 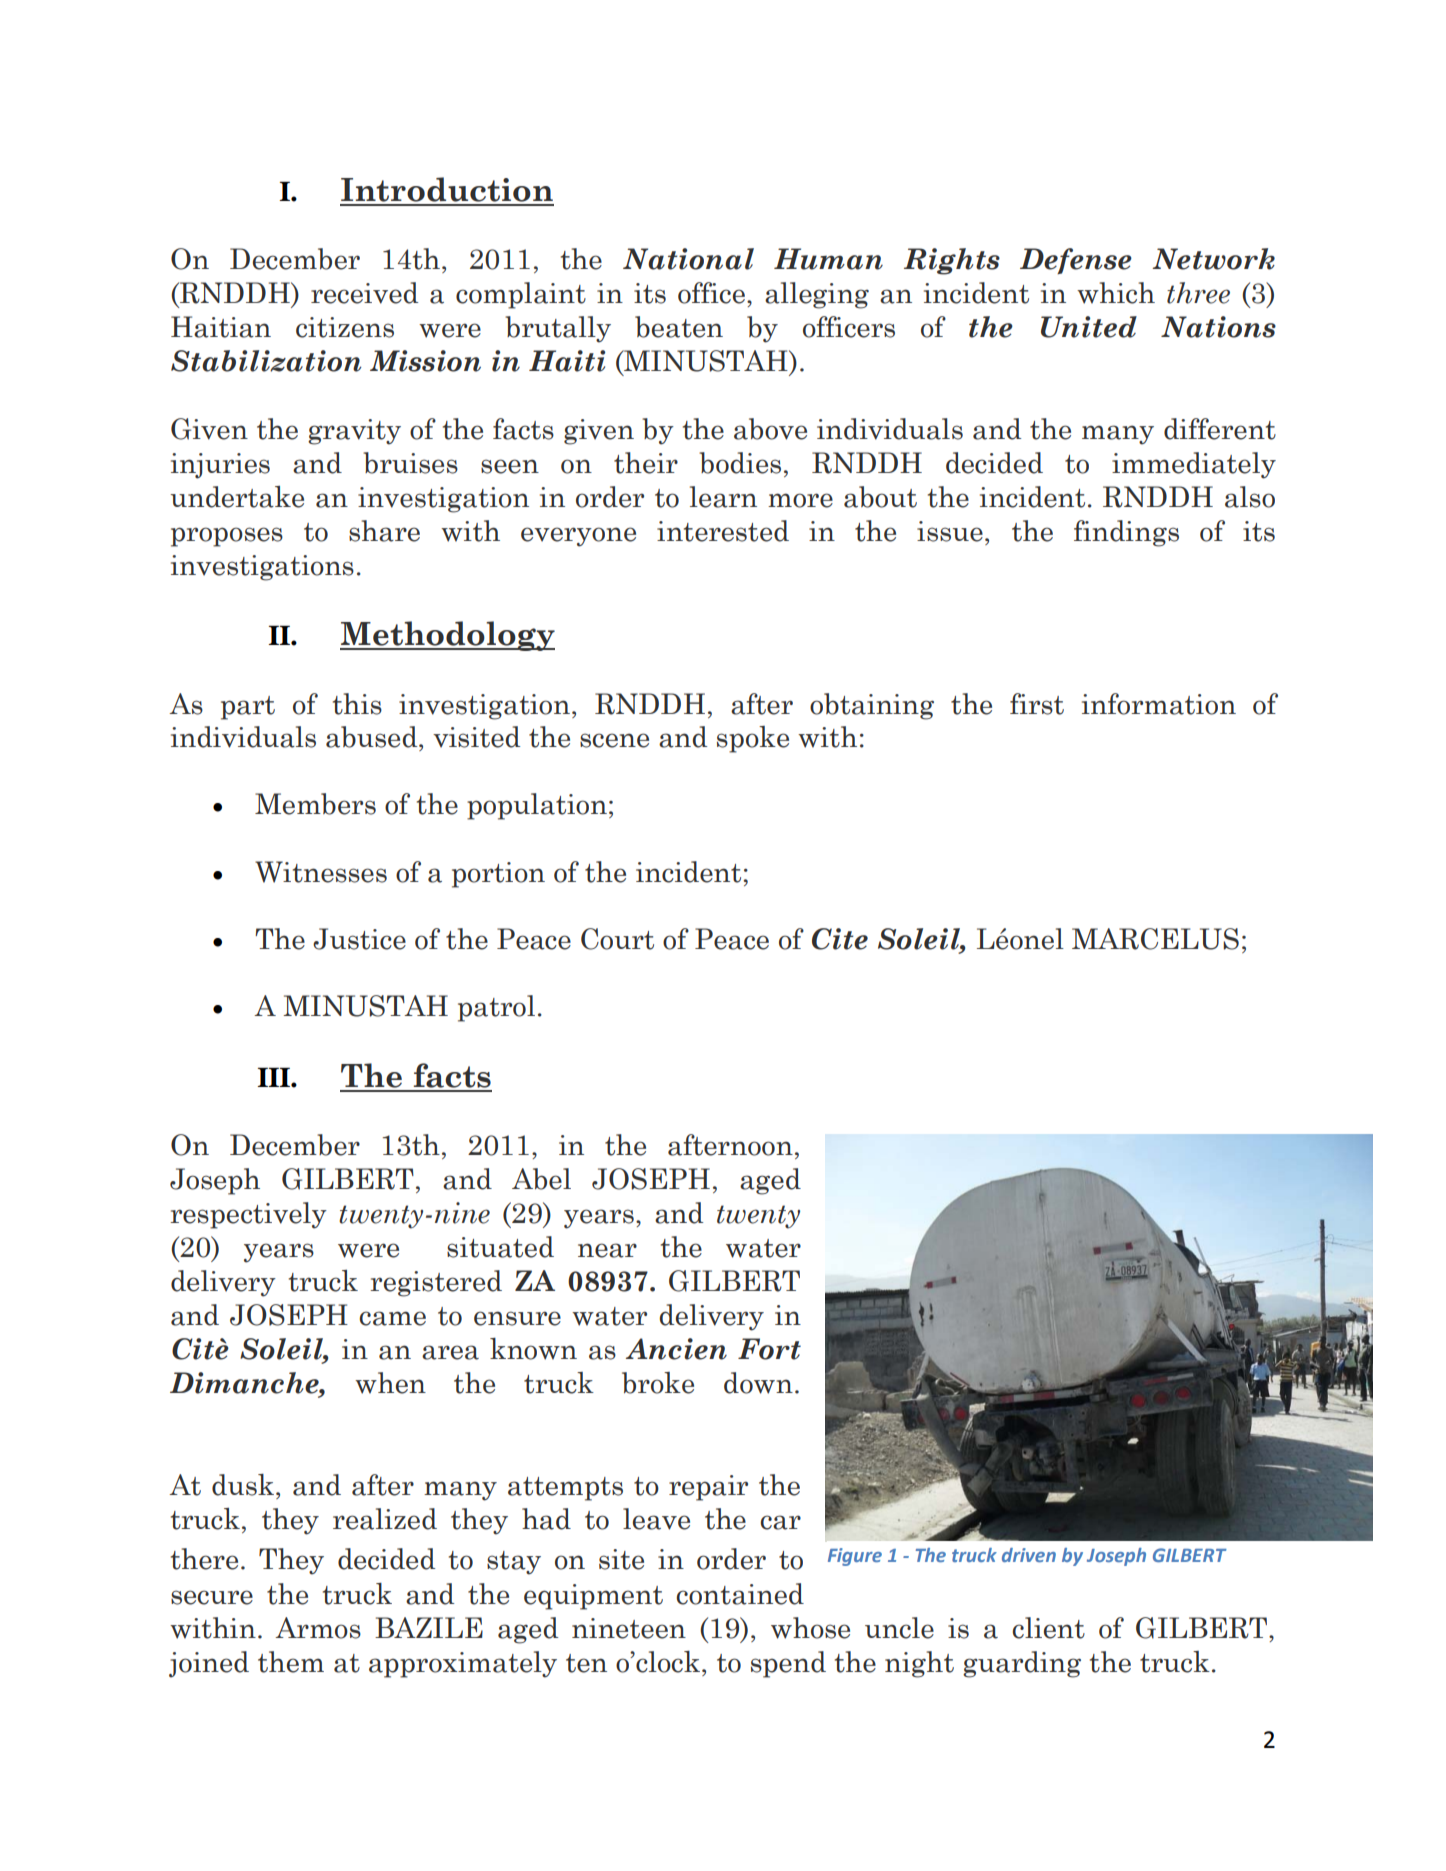 I want to click on findings, so click(x=1126, y=533).
